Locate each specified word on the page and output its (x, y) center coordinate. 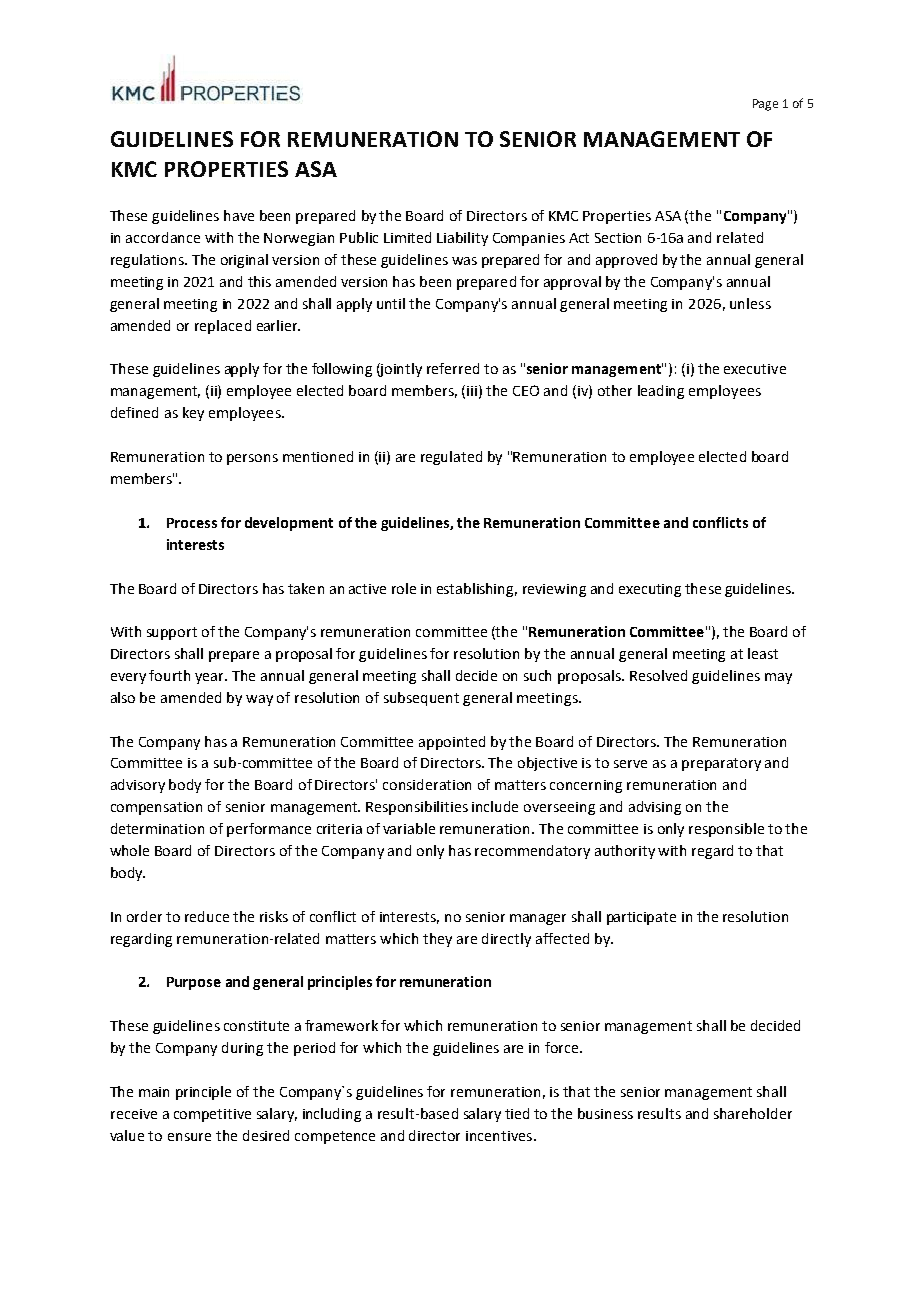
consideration (427, 784)
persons (252, 459)
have (239, 215)
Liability (462, 239)
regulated (451, 458)
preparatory (721, 764)
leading (661, 392)
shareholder (753, 1113)
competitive (212, 1115)
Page (765, 105)
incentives (499, 1136)
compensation (156, 808)
